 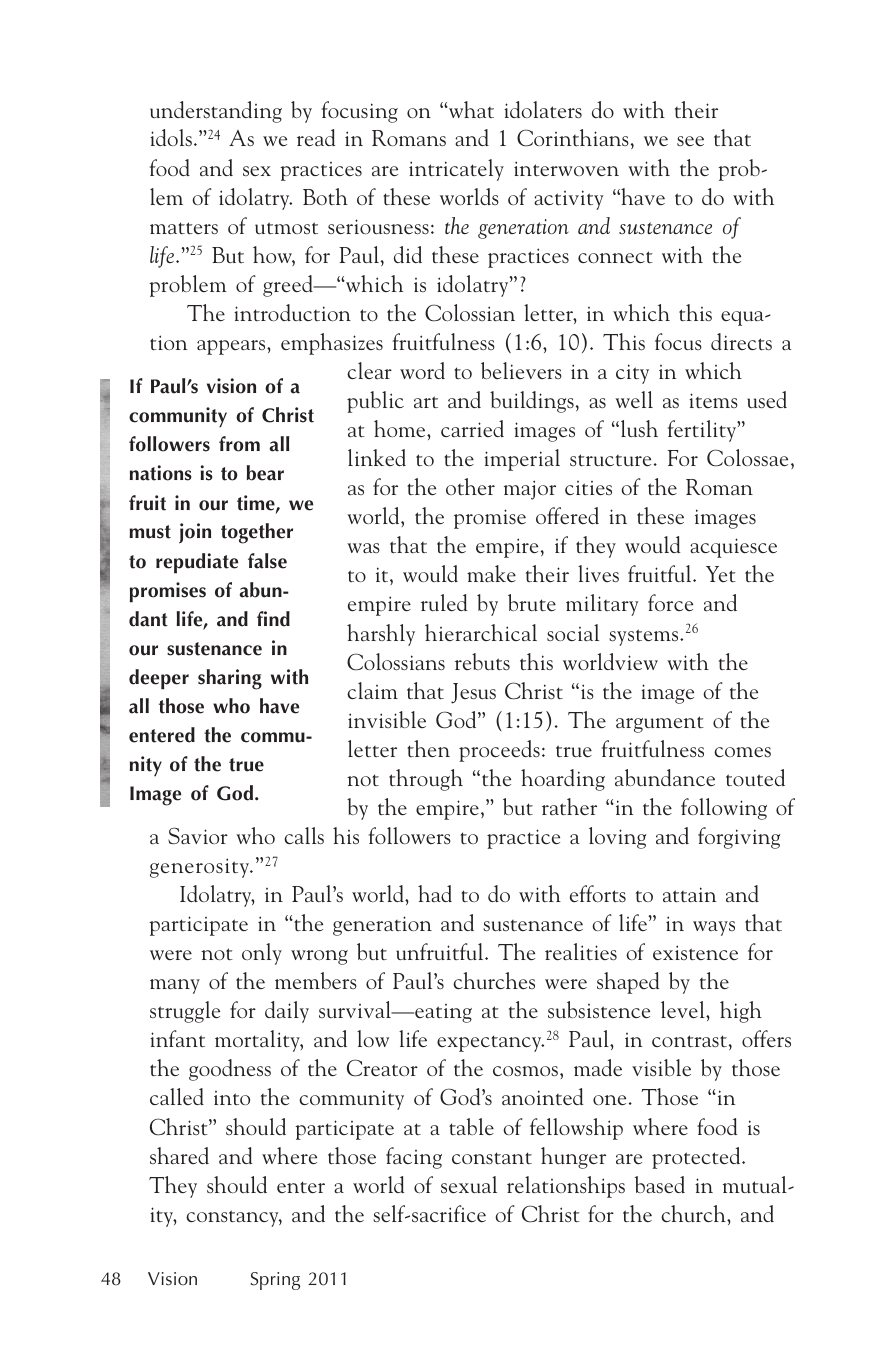 What do you see at coordinates (198, 835) in the image?
I see `Savior` at bounding box center [198, 835].
